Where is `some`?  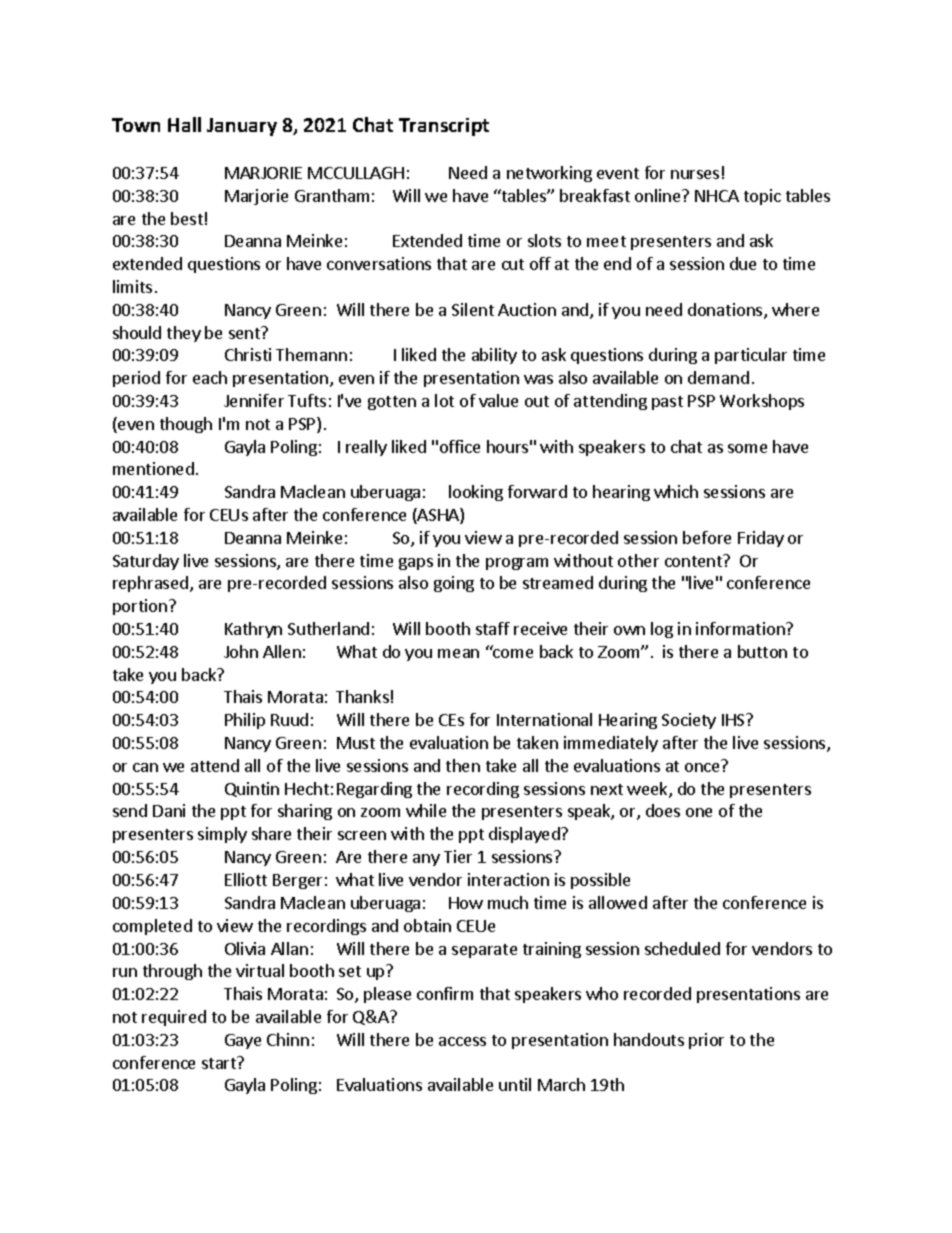 some is located at coordinates (747, 448).
